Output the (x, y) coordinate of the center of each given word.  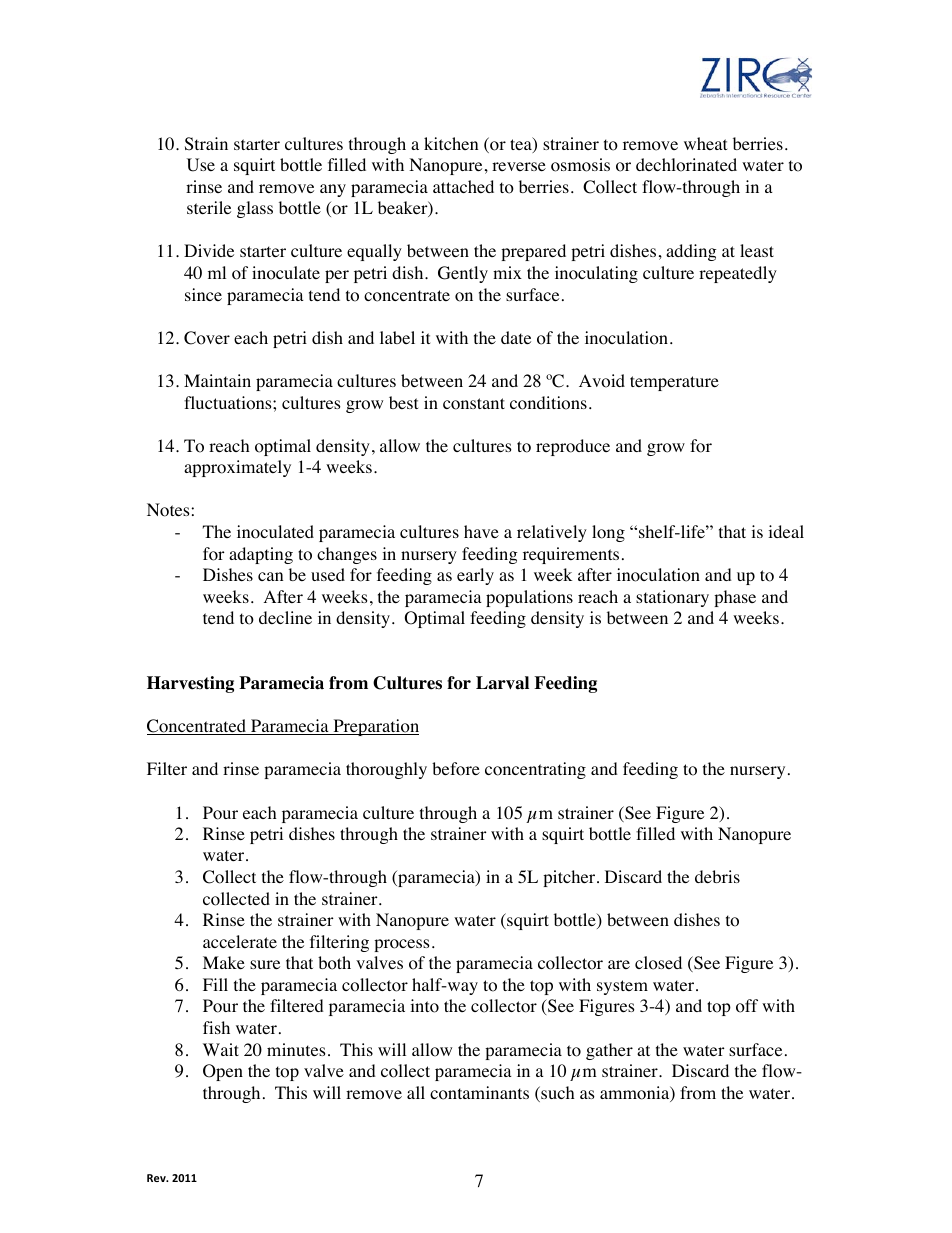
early (475, 576)
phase (735, 598)
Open (223, 1072)
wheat (705, 143)
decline (285, 617)
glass (255, 209)
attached (463, 186)
